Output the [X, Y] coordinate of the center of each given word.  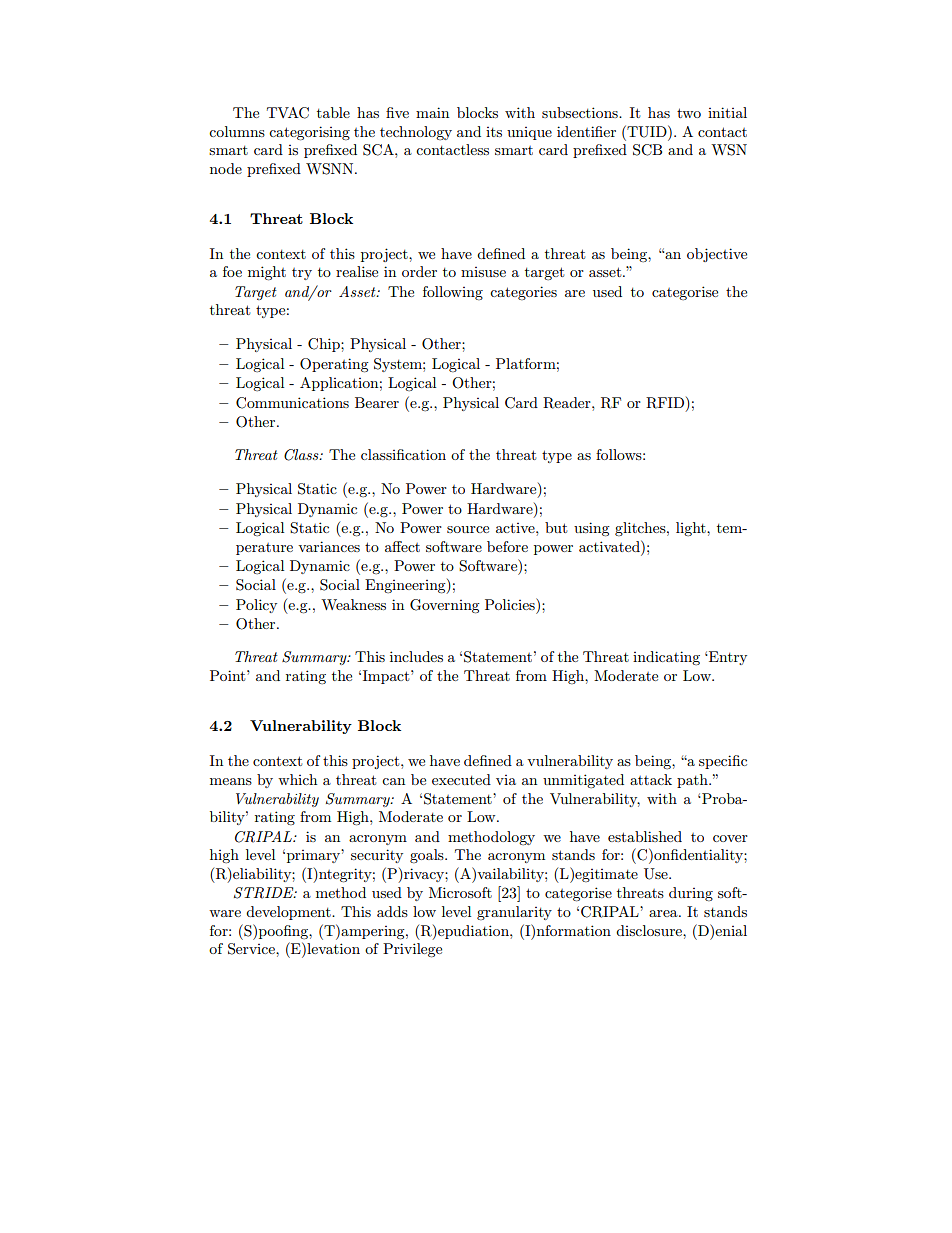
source [468, 529]
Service [252, 949]
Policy [256, 606]
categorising [309, 133]
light [692, 529]
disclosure [650, 930]
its [494, 132]
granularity [514, 913]
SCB [647, 150]
